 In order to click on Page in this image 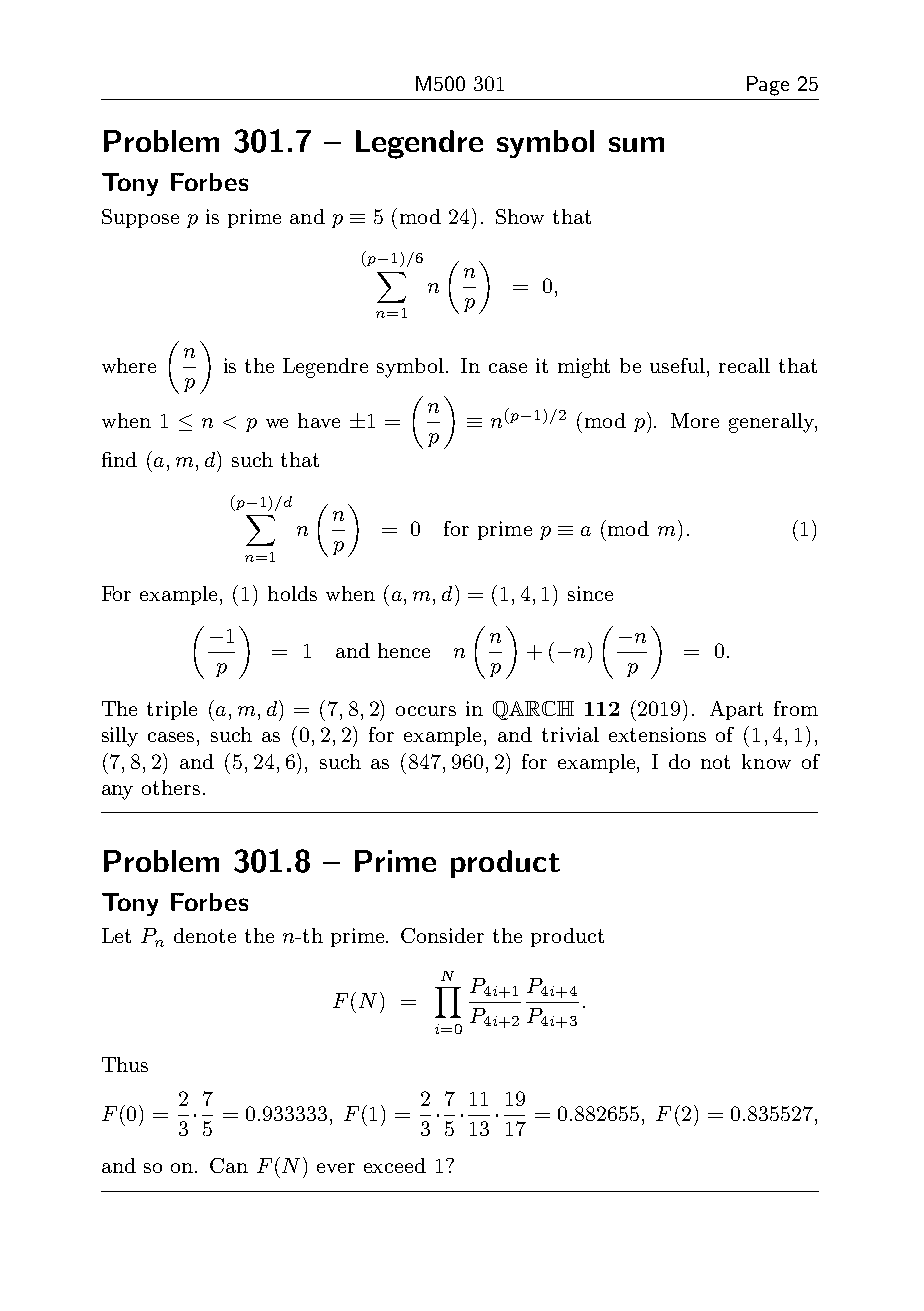, I will do `click(768, 86)`.
